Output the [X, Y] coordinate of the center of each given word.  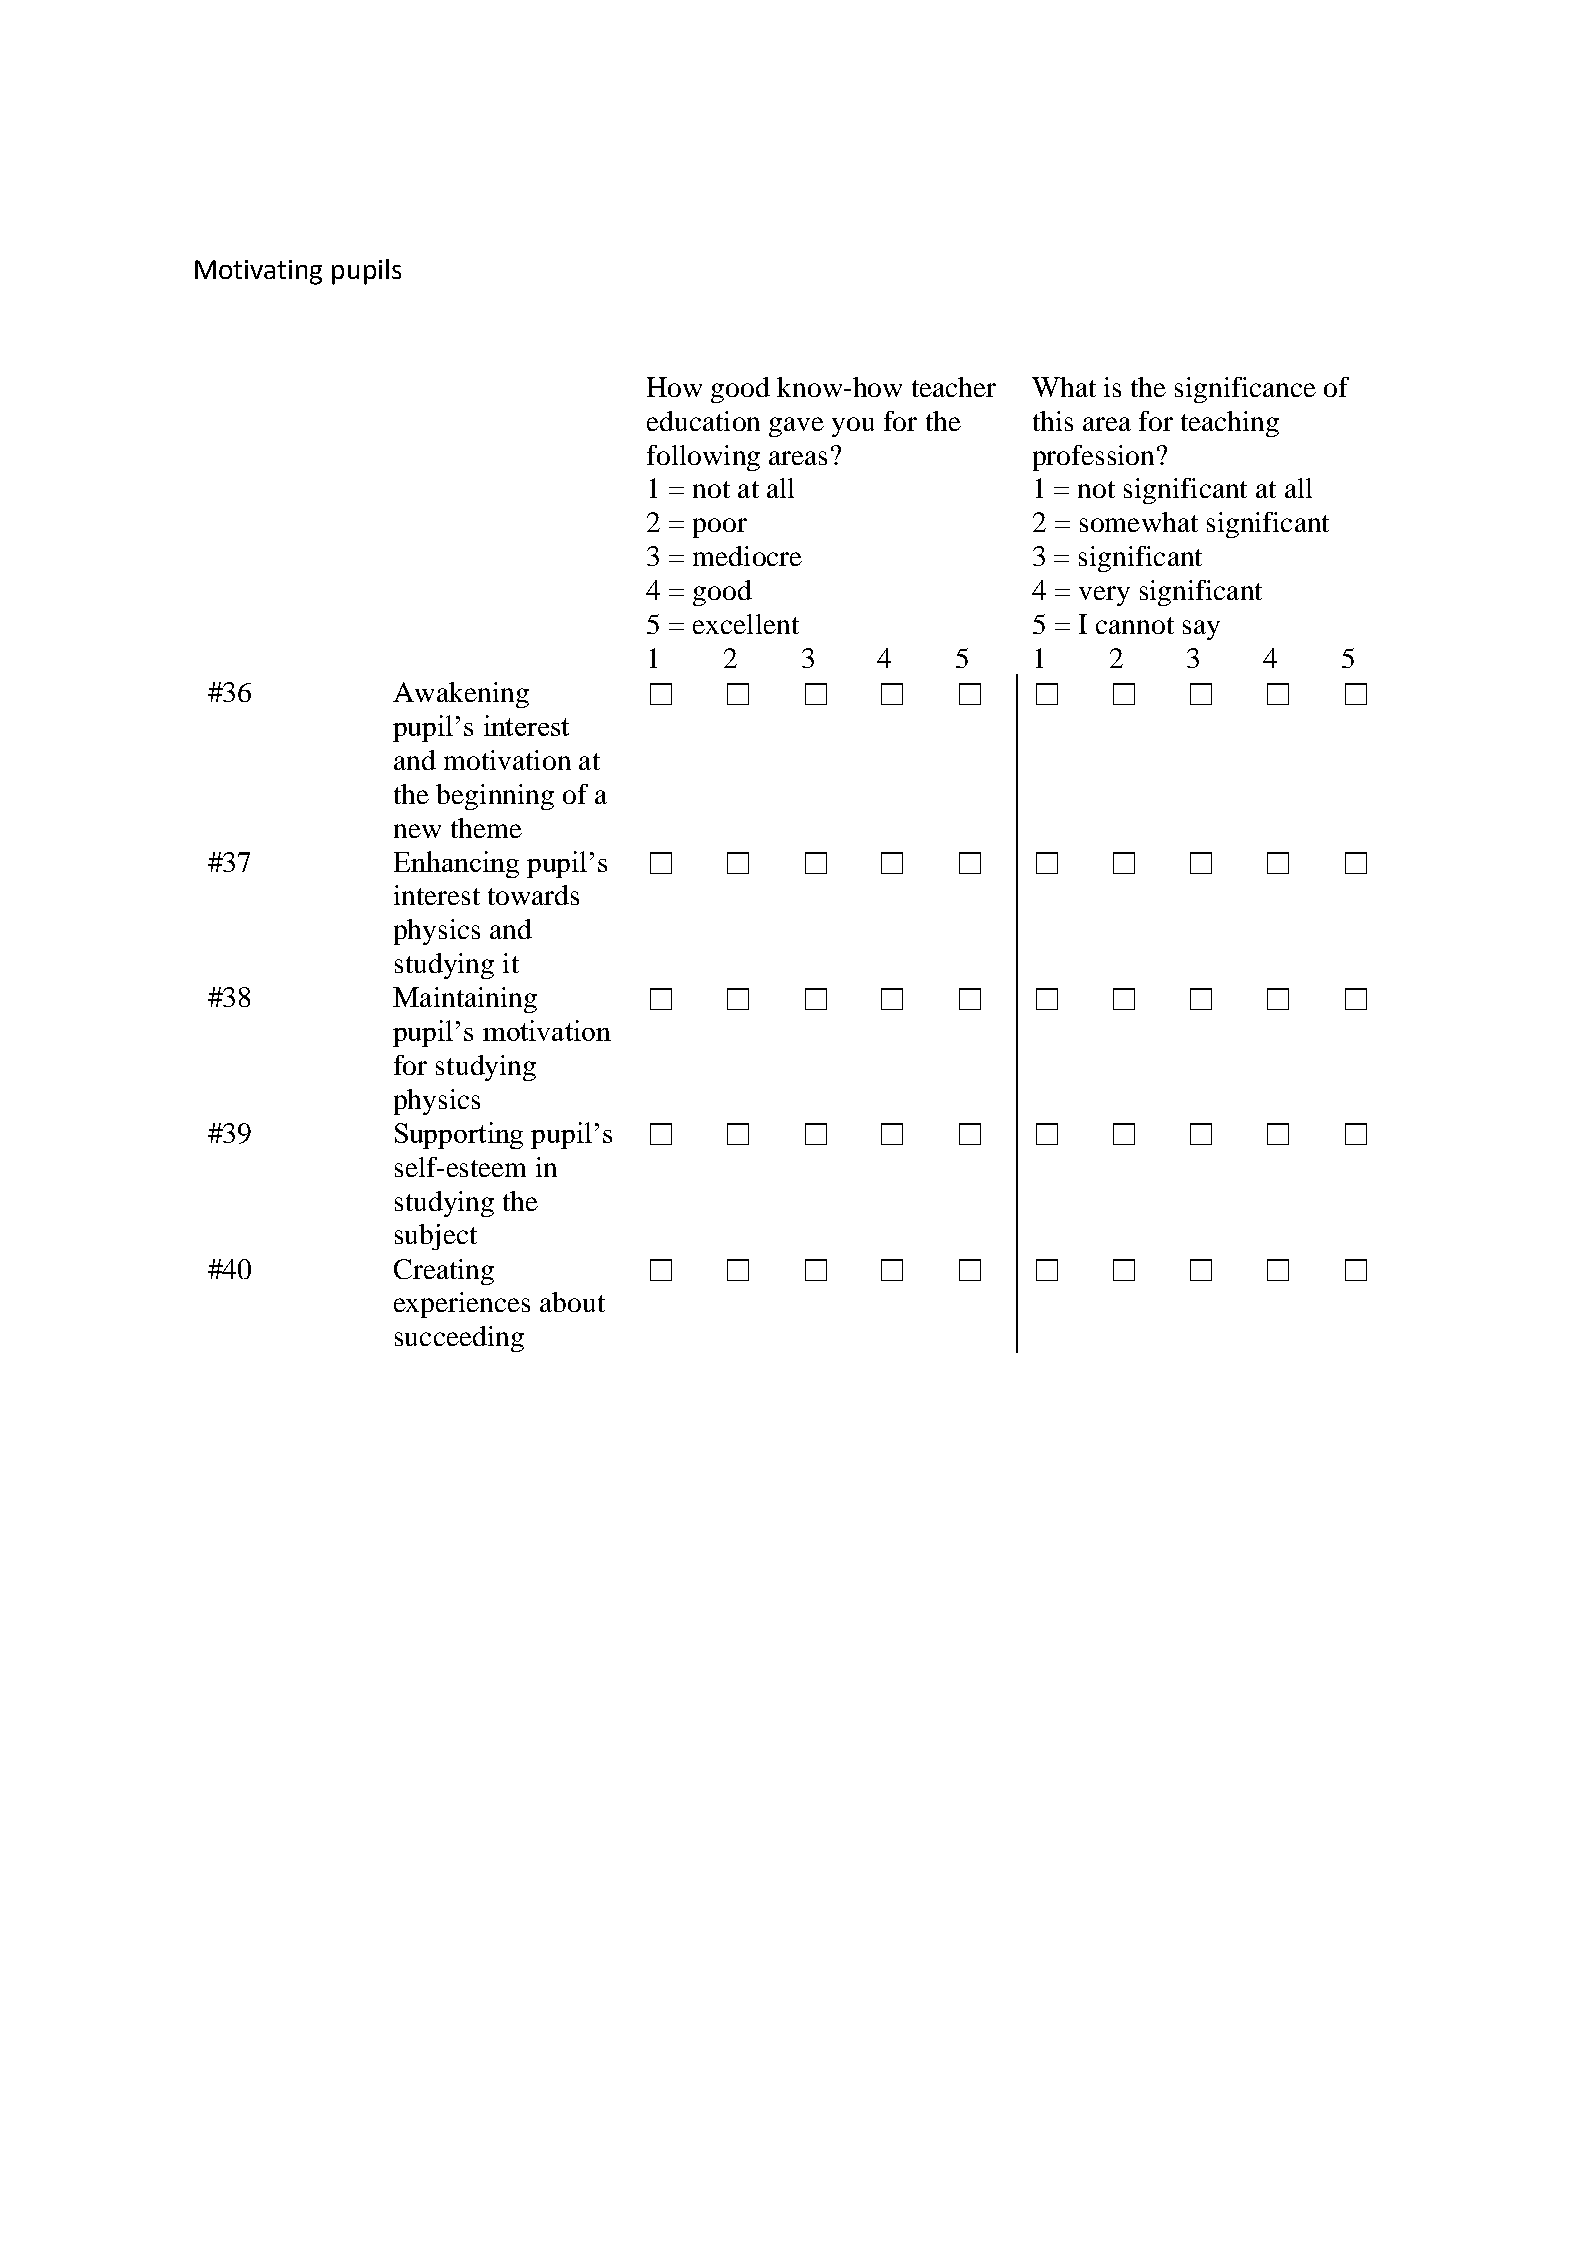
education [703, 421]
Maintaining [465, 1000]
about [572, 1302]
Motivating [258, 272]
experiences [462, 1305]
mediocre [747, 556]
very [1104, 596]
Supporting [459, 1135]
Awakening [461, 695]
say [1201, 630]
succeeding [459, 1339]
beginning [495, 797]
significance [1245, 390]
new [417, 831]
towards [533, 895]
